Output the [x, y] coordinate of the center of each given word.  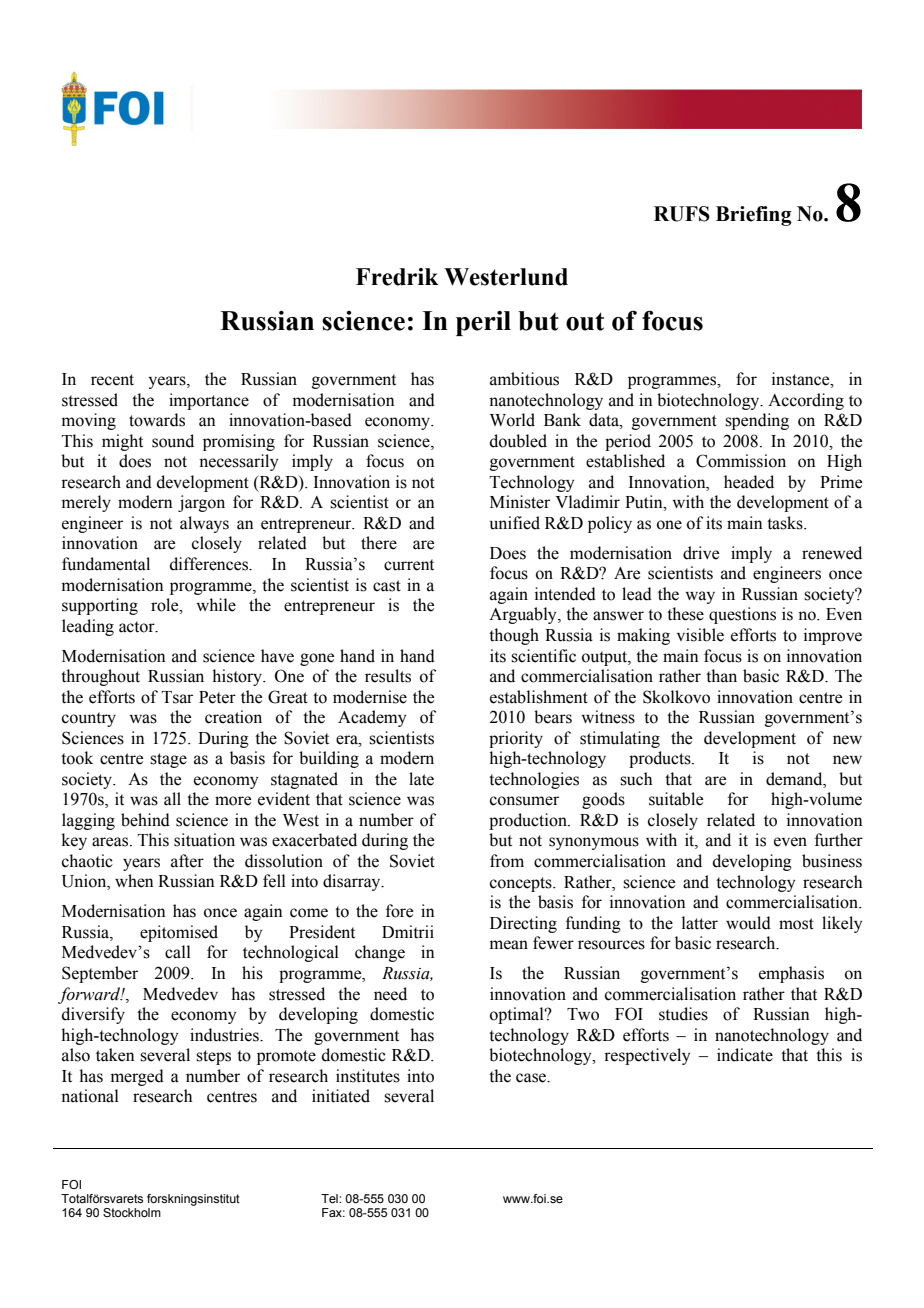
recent [112, 380]
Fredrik [397, 277]
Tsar [177, 697]
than [721, 676]
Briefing [754, 216]
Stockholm [132, 1212]
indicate [745, 1055]
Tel [330, 1198]
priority [516, 739]
